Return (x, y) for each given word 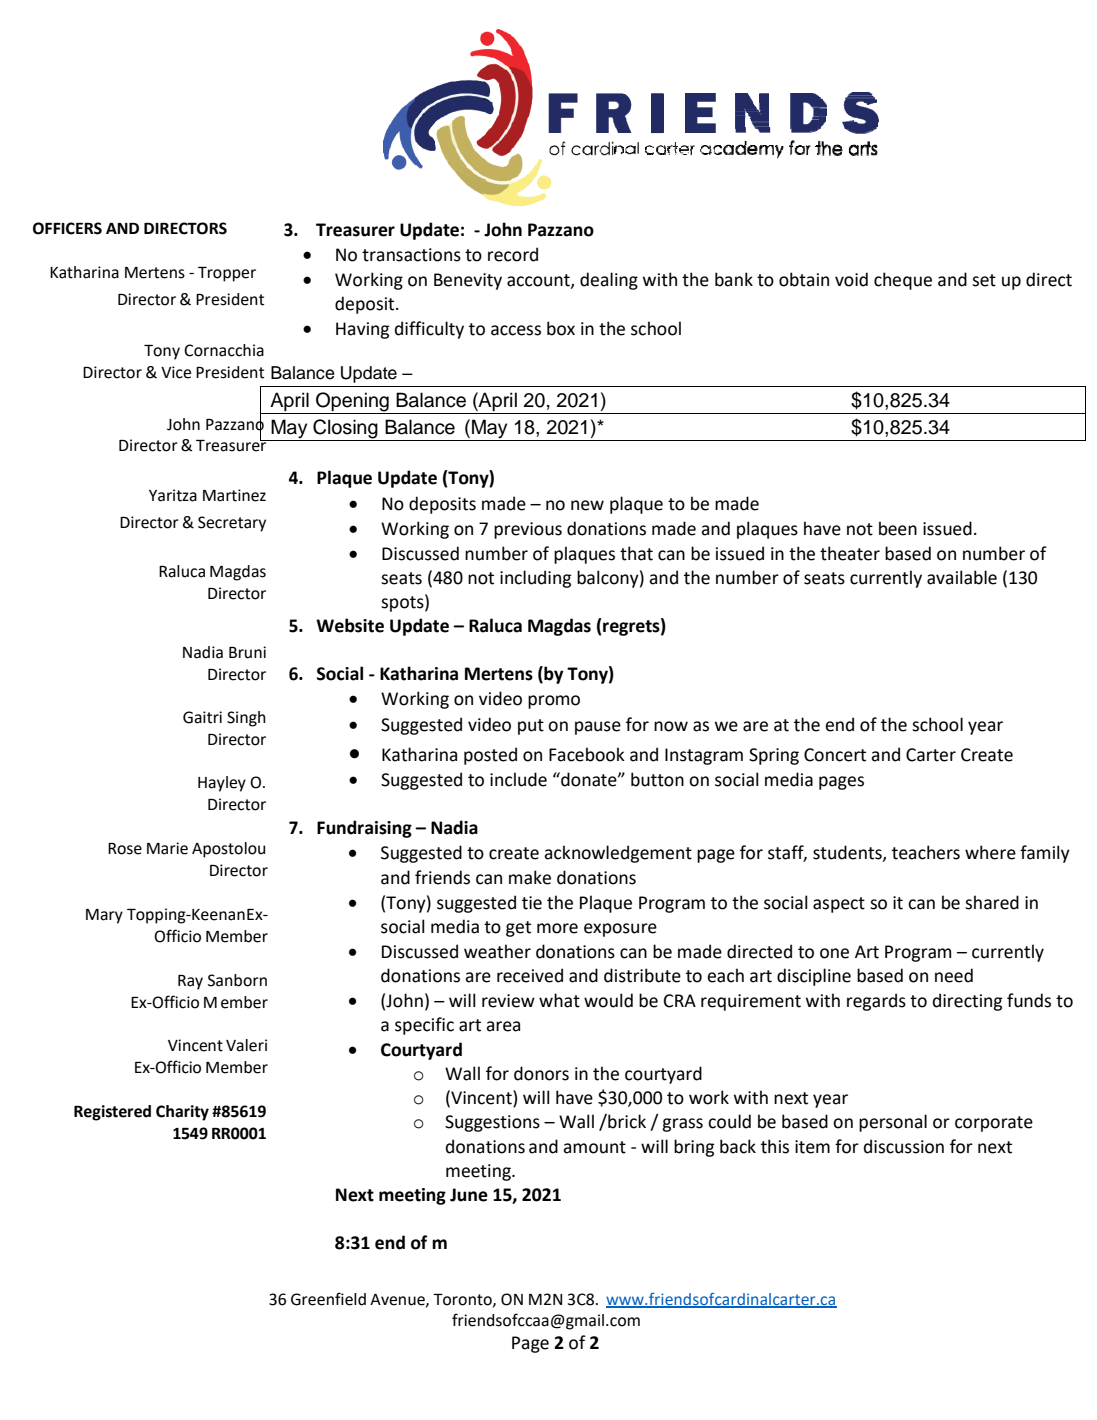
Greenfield (328, 1299)
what (559, 1000)
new (587, 505)
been (898, 528)
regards (876, 1002)
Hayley (222, 784)
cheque (903, 281)
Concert (835, 755)
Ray (190, 982)
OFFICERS (67, 228)
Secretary (232, 524)
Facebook (587, 754)
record (513, 254)
